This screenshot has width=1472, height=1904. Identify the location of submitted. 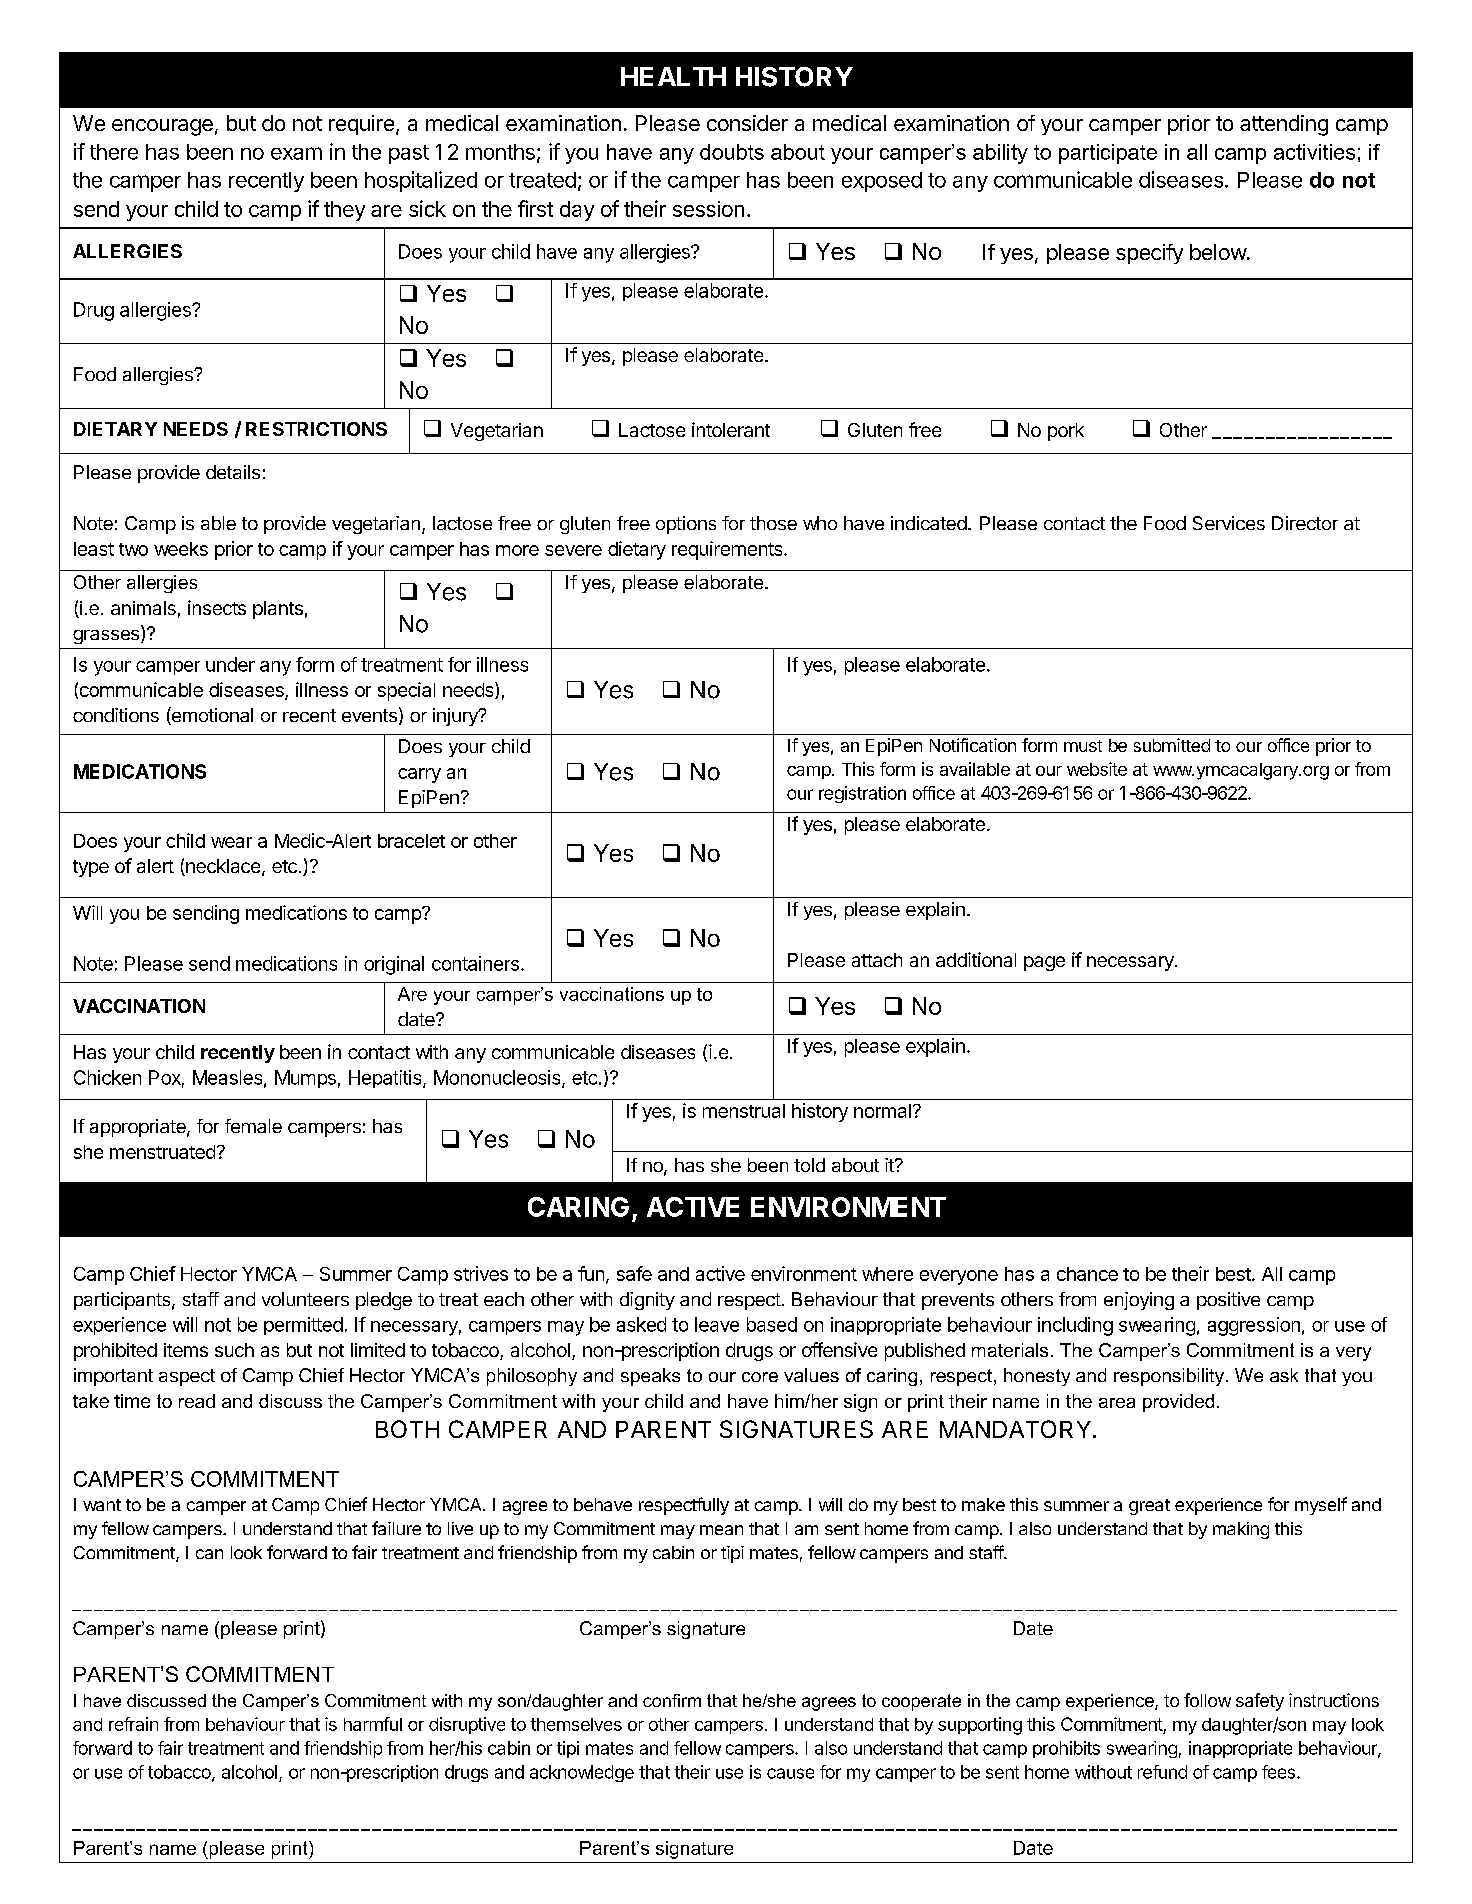
(1172, 745).
